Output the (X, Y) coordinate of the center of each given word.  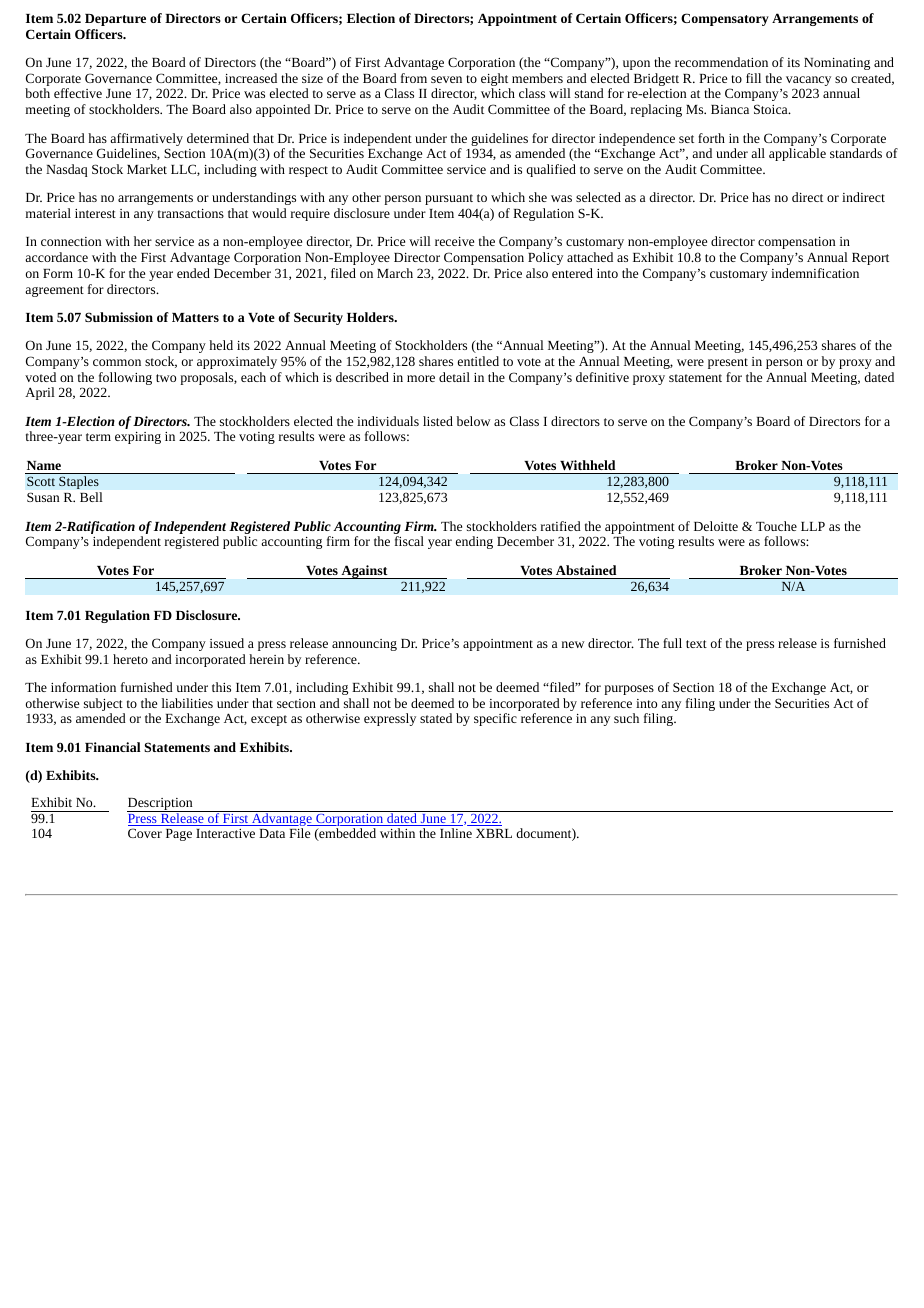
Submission (119, 317)
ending (474, 542)
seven (446, 79)
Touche (776, 526)
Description (161, 805)
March (395, 273)
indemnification (815, 273)
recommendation (721, 62)
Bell (91, 497)
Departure (115, 20)
